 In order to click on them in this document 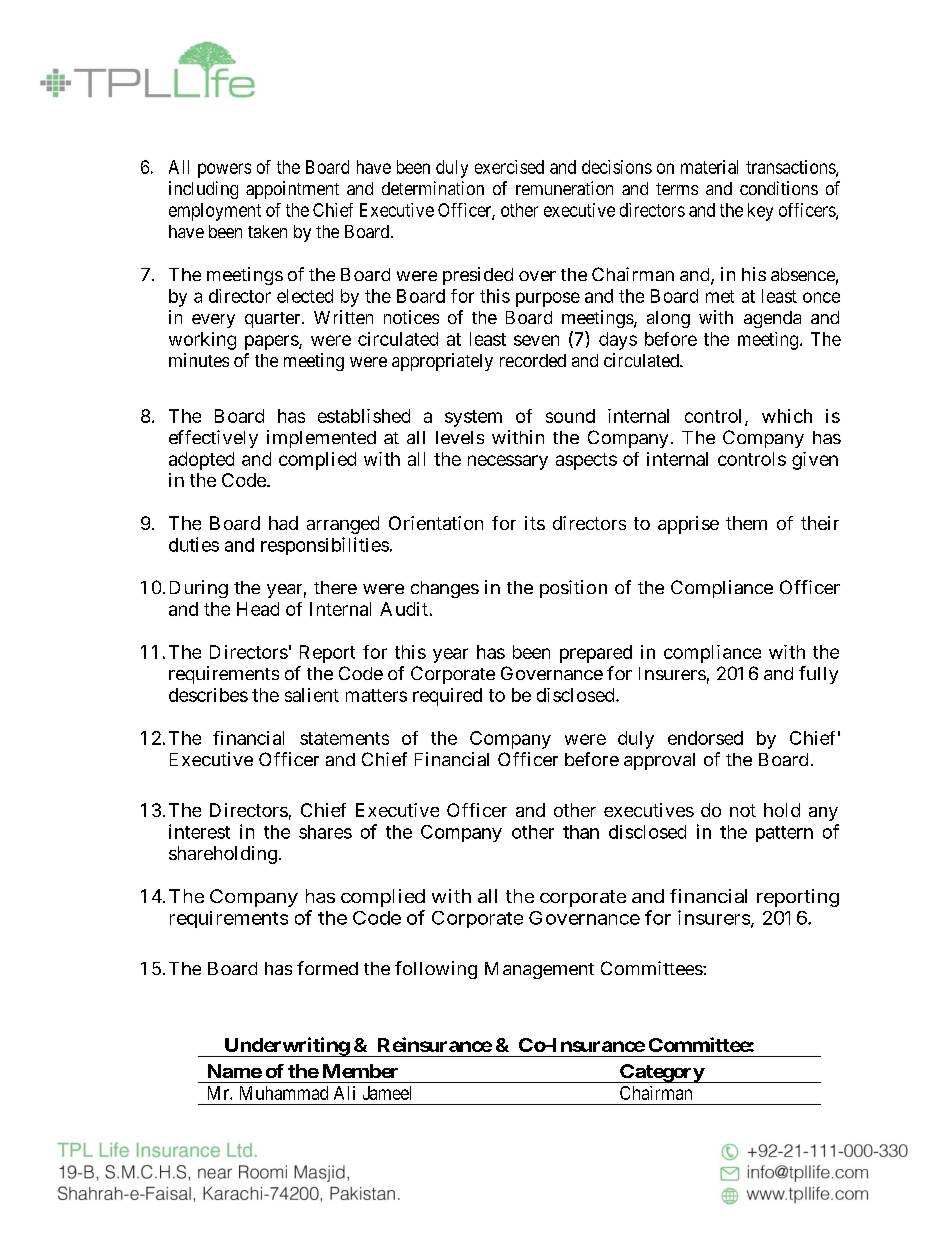, I will do `click(746, 523)`.
